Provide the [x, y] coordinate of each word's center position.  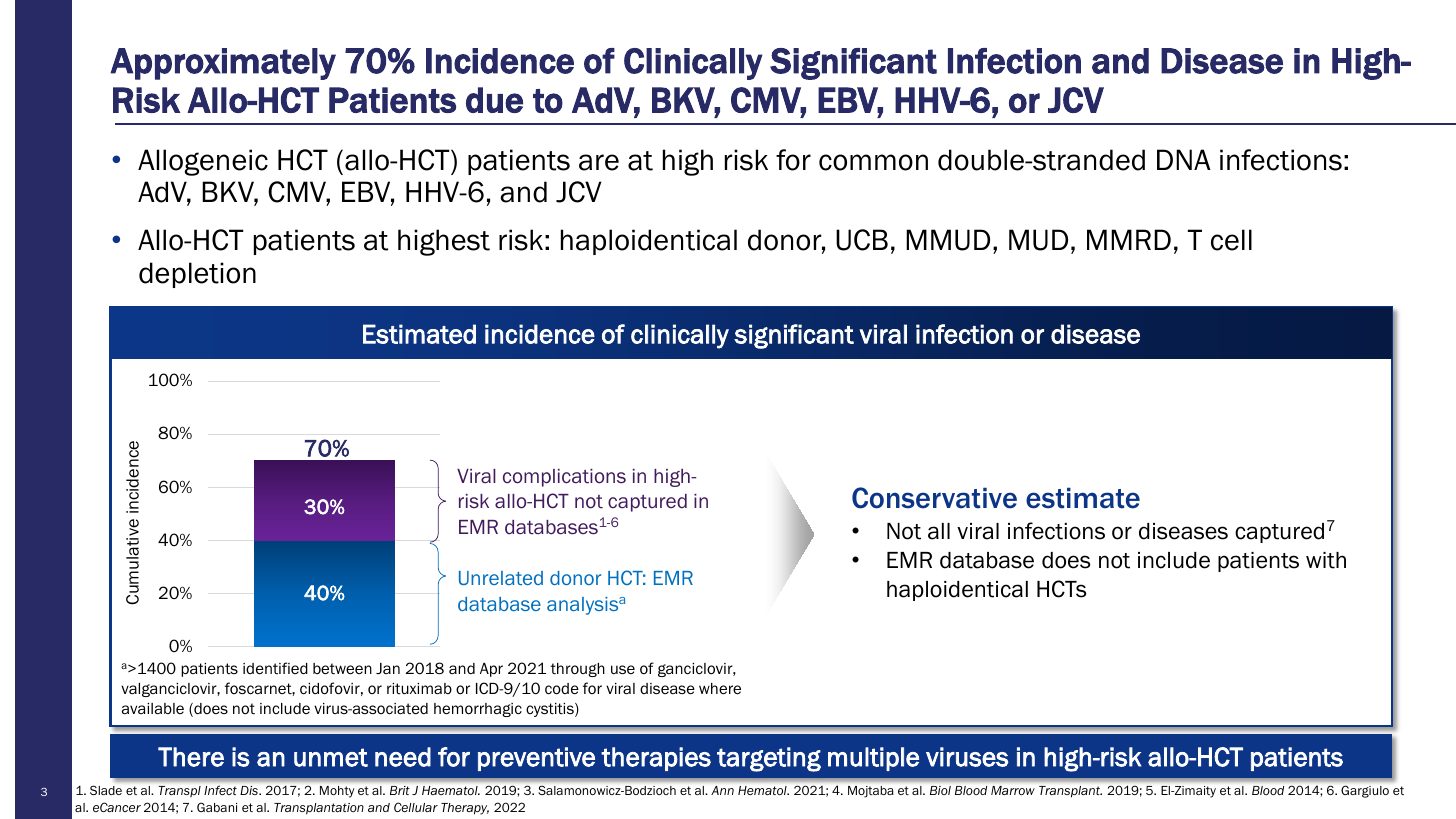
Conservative [934, 498]
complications [564, 478]
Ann [722, 790]
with [1326, 560]
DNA [1184, 159]
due [494, 100]
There [191, 757]
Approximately [223, 64]
